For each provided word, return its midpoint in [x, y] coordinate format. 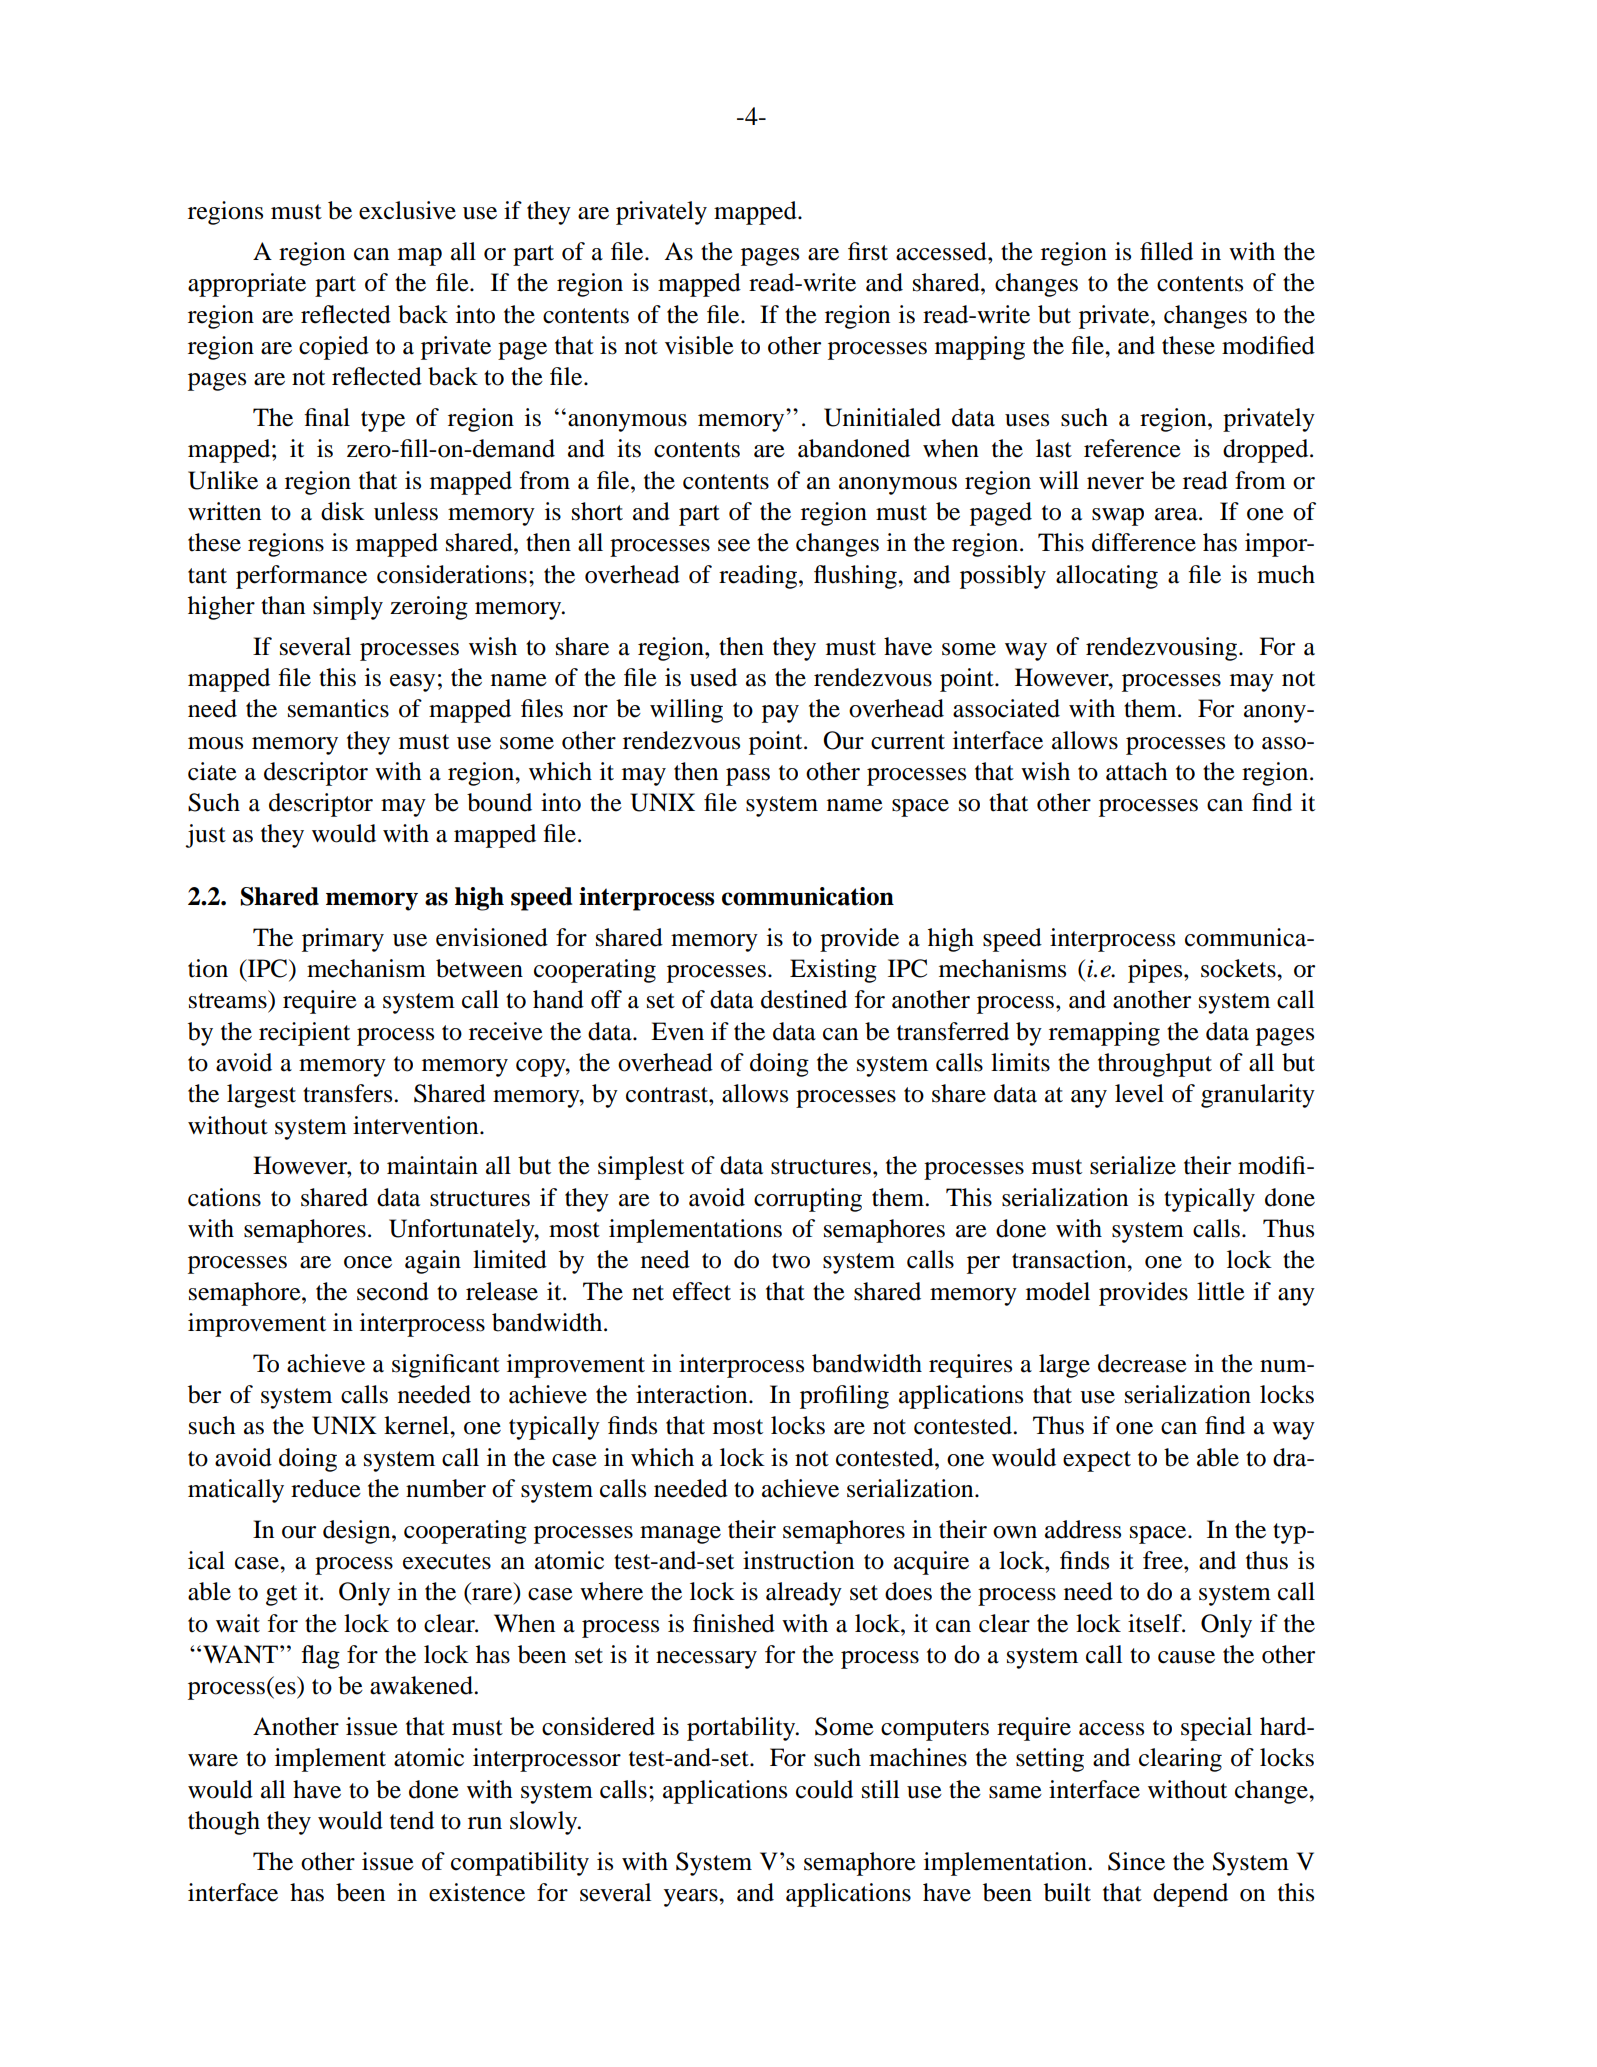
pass [748, 777]
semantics [338, 708]
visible [699, 345]
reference [1132, 448]
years [692, 1898]
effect [702, 1291]
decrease [1142, 1363]
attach [1137, 771]
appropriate [247, 285]
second [393, 1291]
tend [412, 1820]
